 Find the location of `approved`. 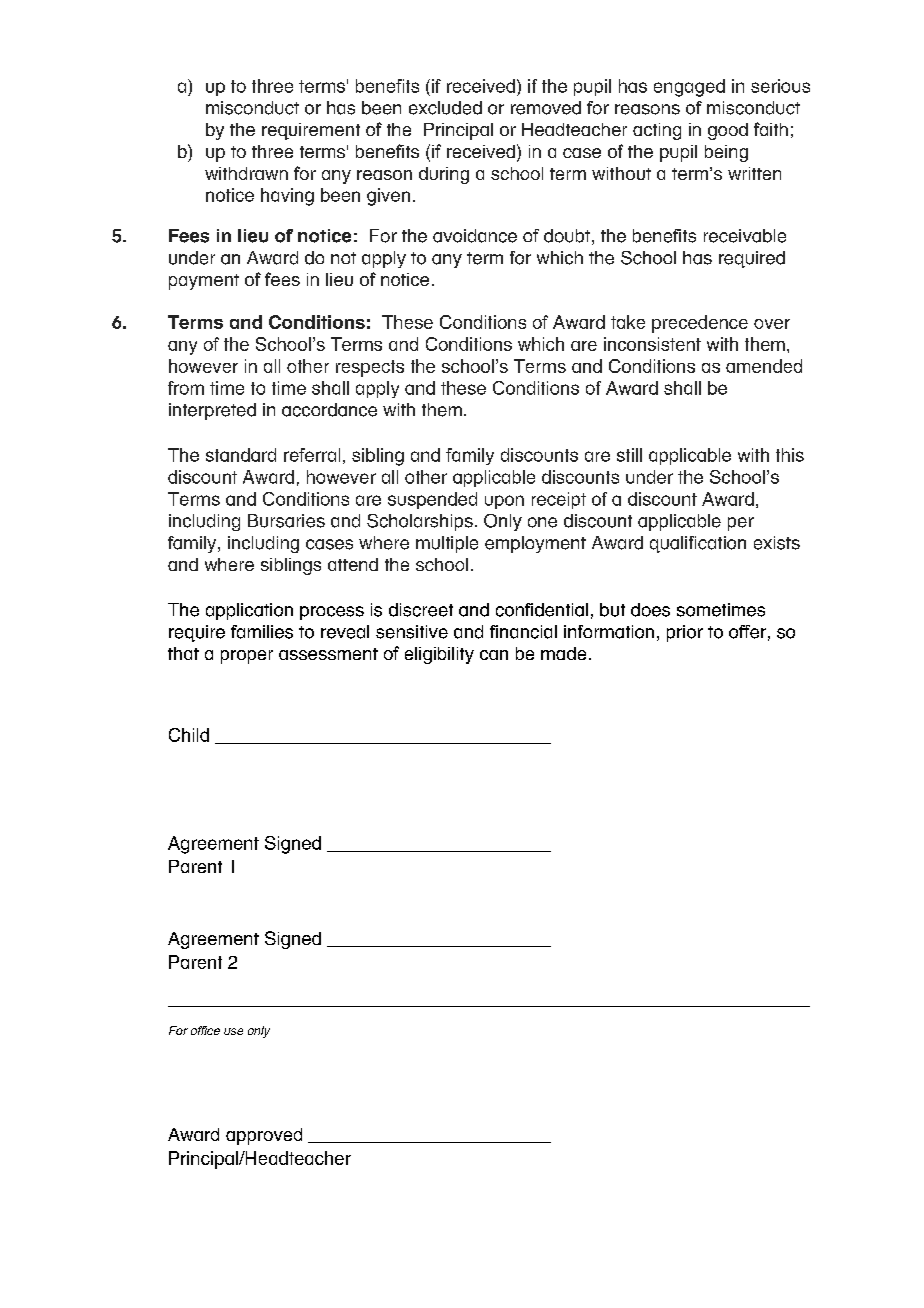

approved is located at coordinates (264, 1136).
